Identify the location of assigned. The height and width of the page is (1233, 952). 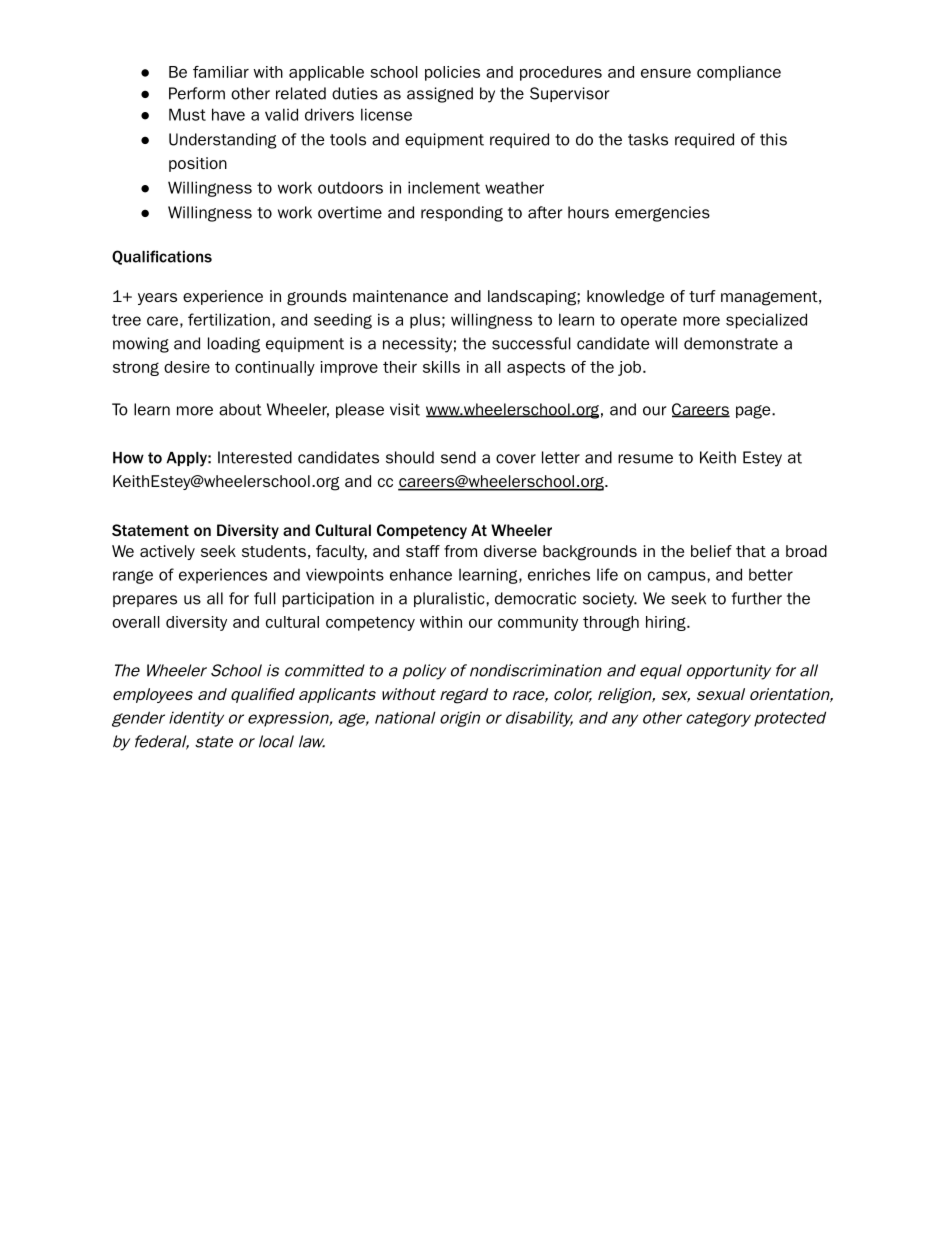
(440, 95).
